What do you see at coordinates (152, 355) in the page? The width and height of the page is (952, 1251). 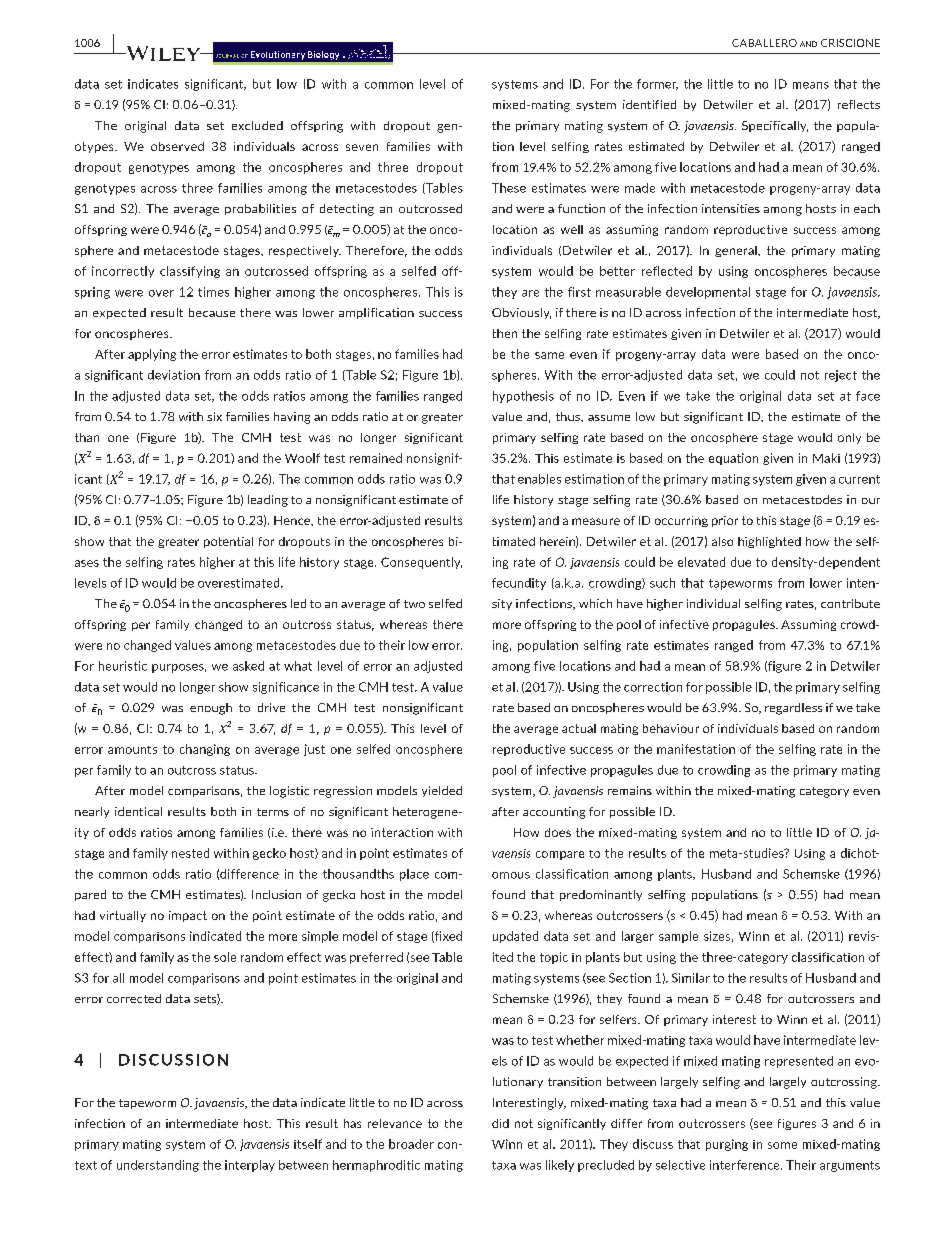 I see `applying` at bounding box center [152, 355].
